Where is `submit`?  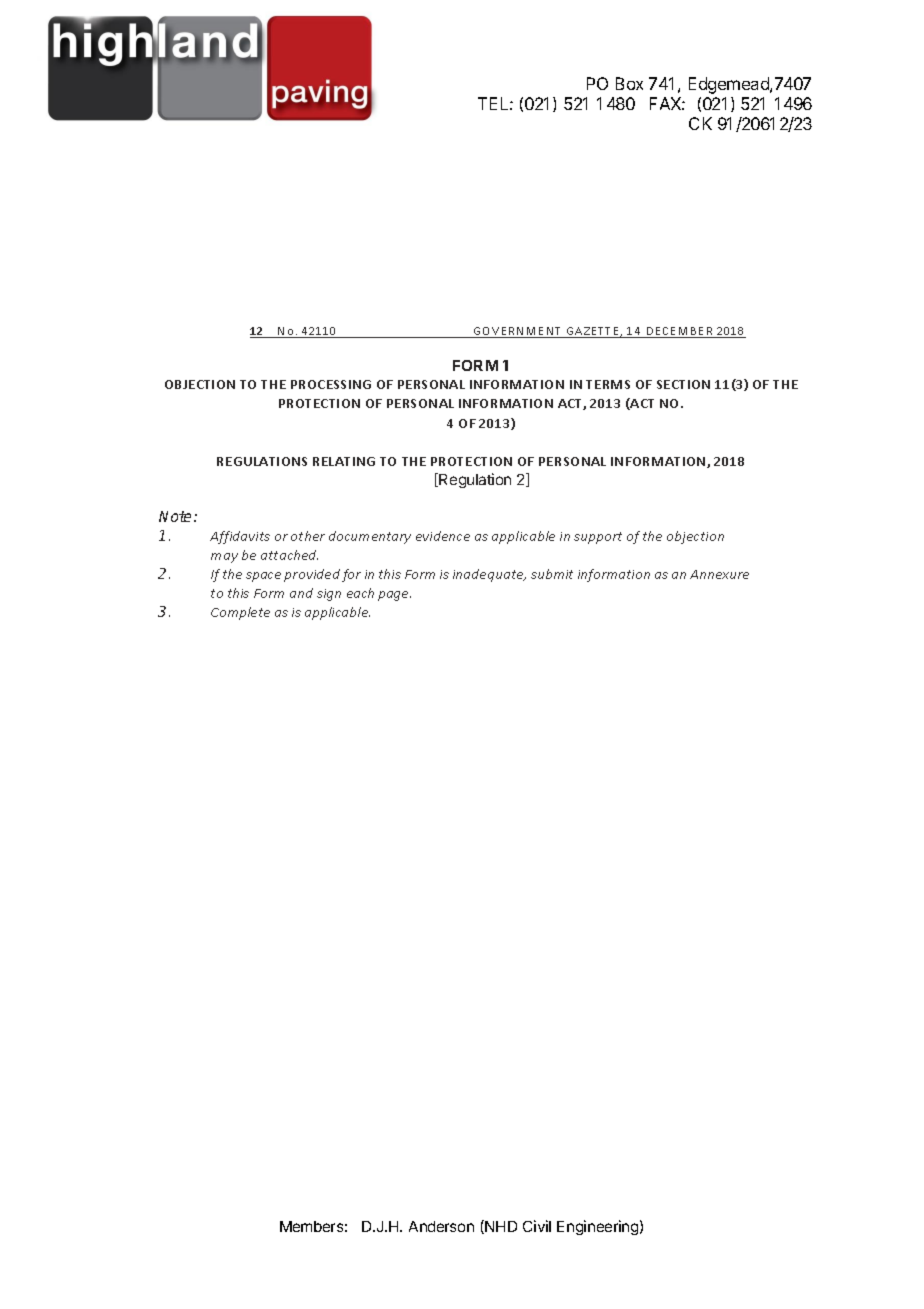
submit is located at coordinates (552, 574).
